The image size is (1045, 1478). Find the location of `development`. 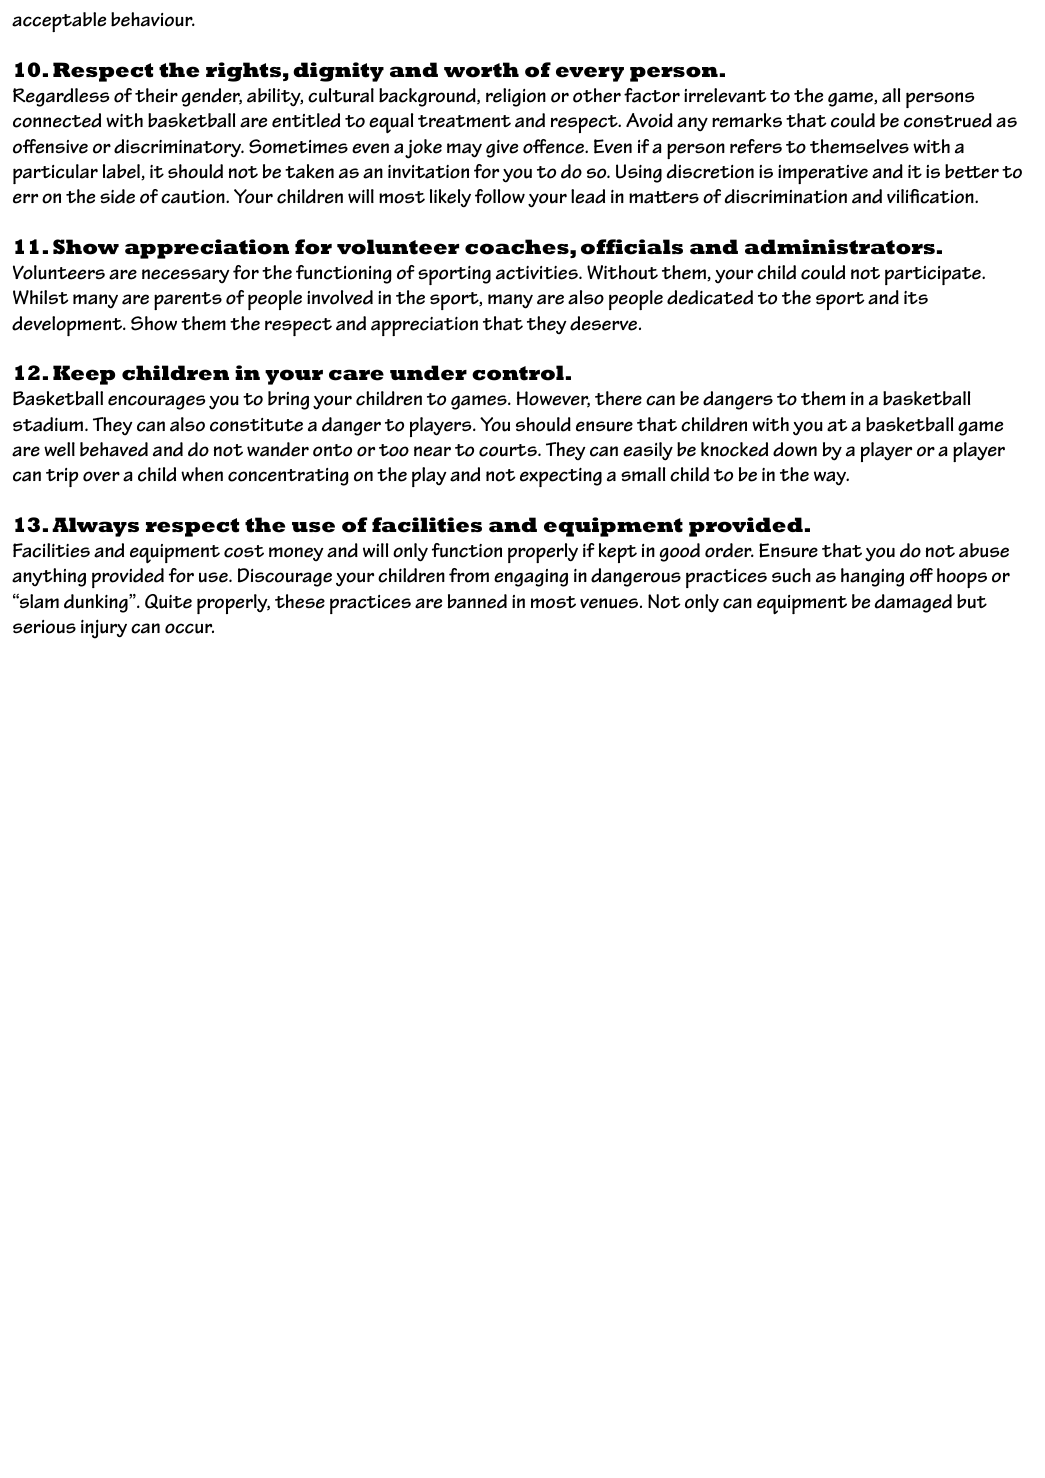

development is located at coordinates (68, 326).
